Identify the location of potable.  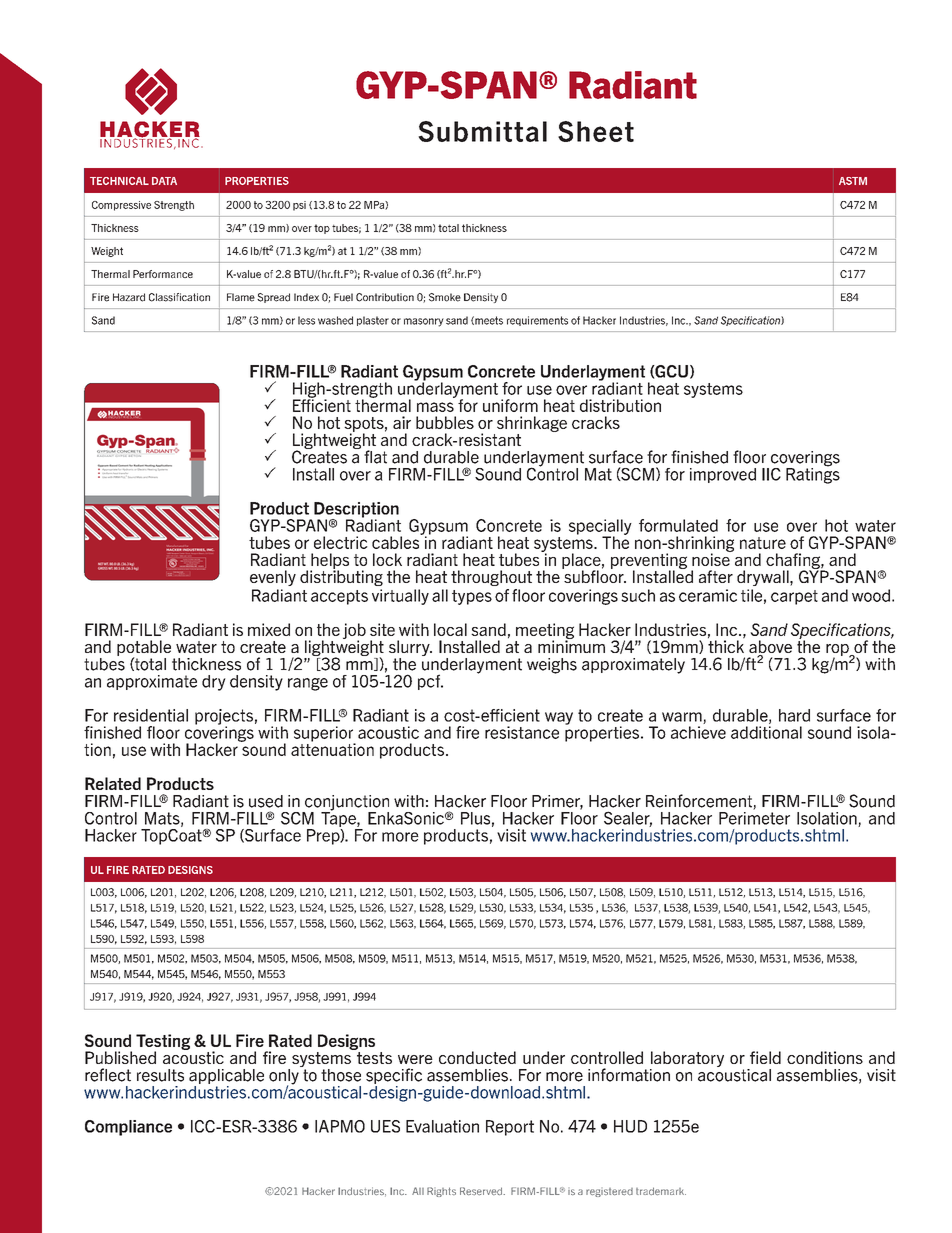
(144, 649).
